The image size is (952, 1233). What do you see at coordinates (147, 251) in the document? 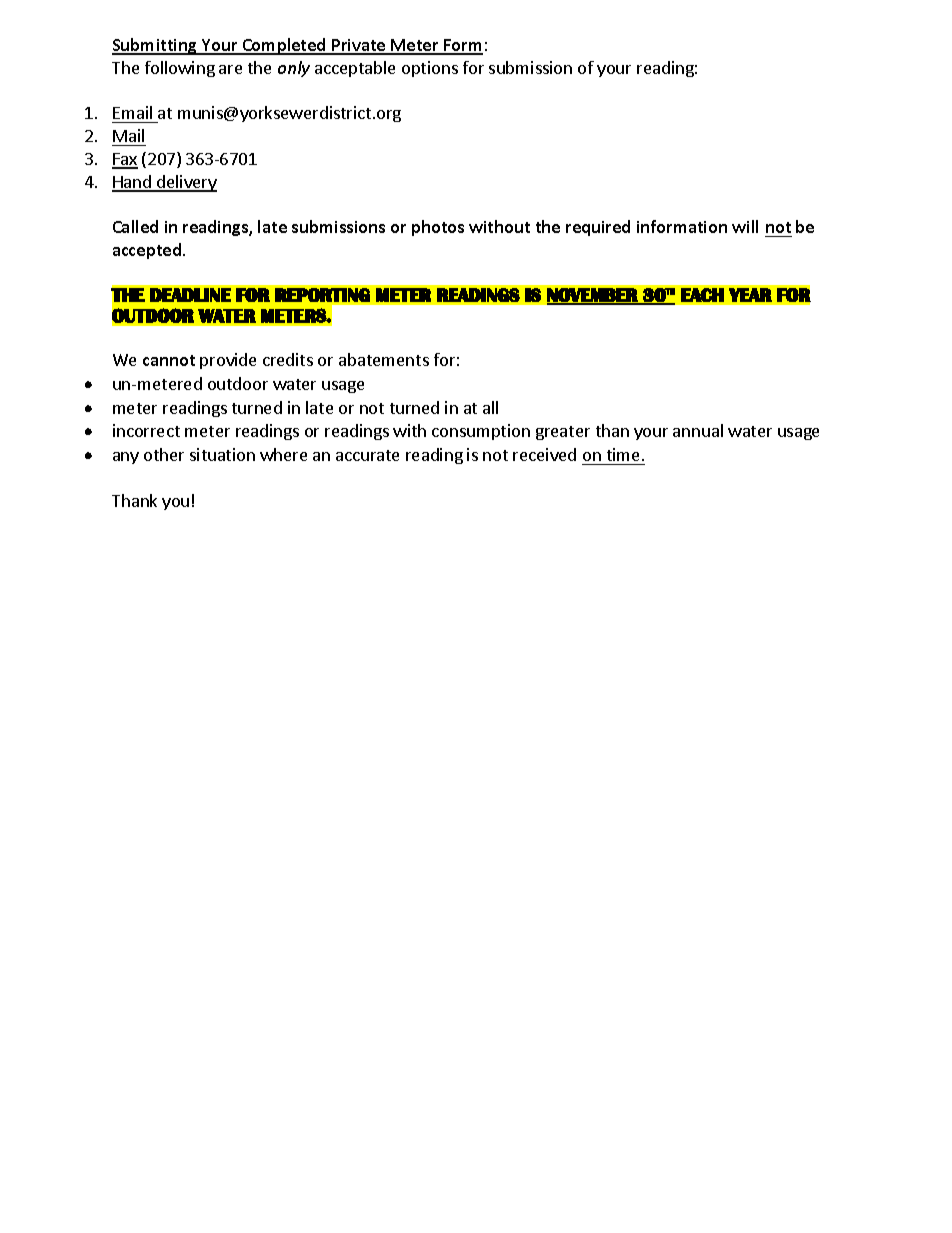
I see `accepted` at bounding box center [147, 251].
